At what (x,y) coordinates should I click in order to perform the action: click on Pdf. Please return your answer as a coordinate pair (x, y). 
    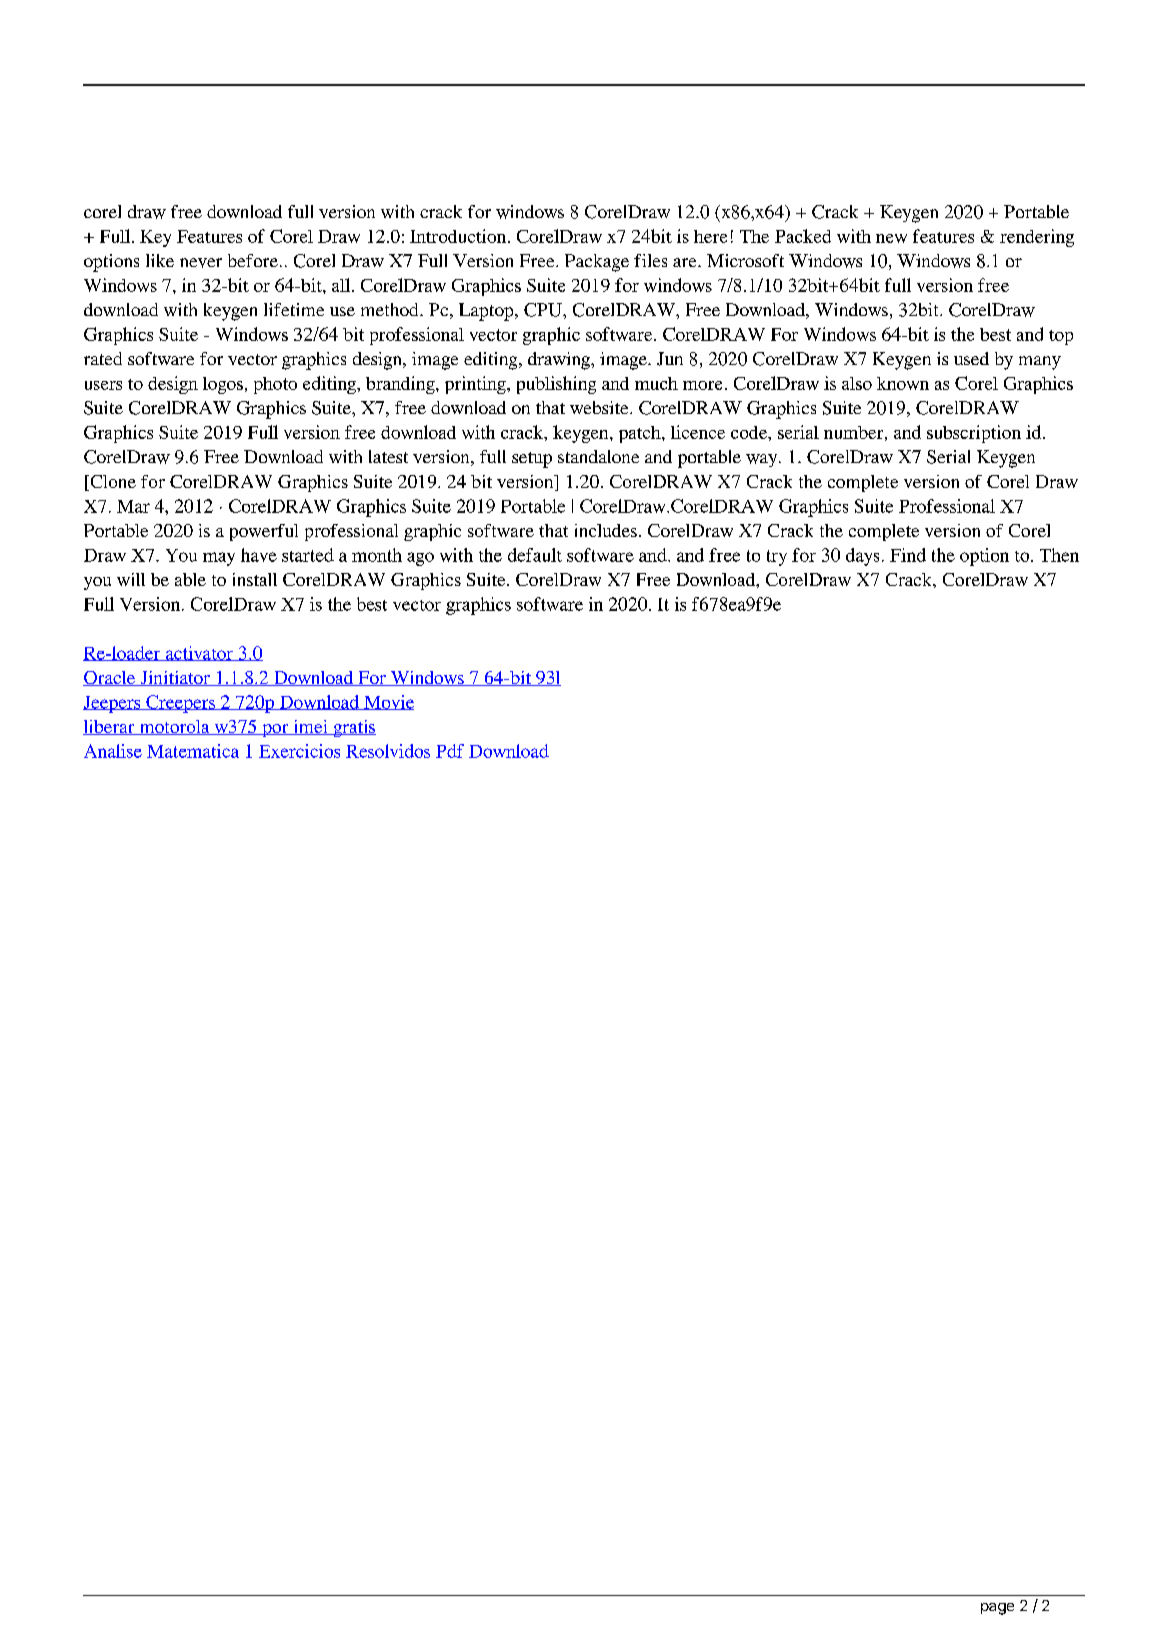
    Looking at the image, I should click on (450, 751).
